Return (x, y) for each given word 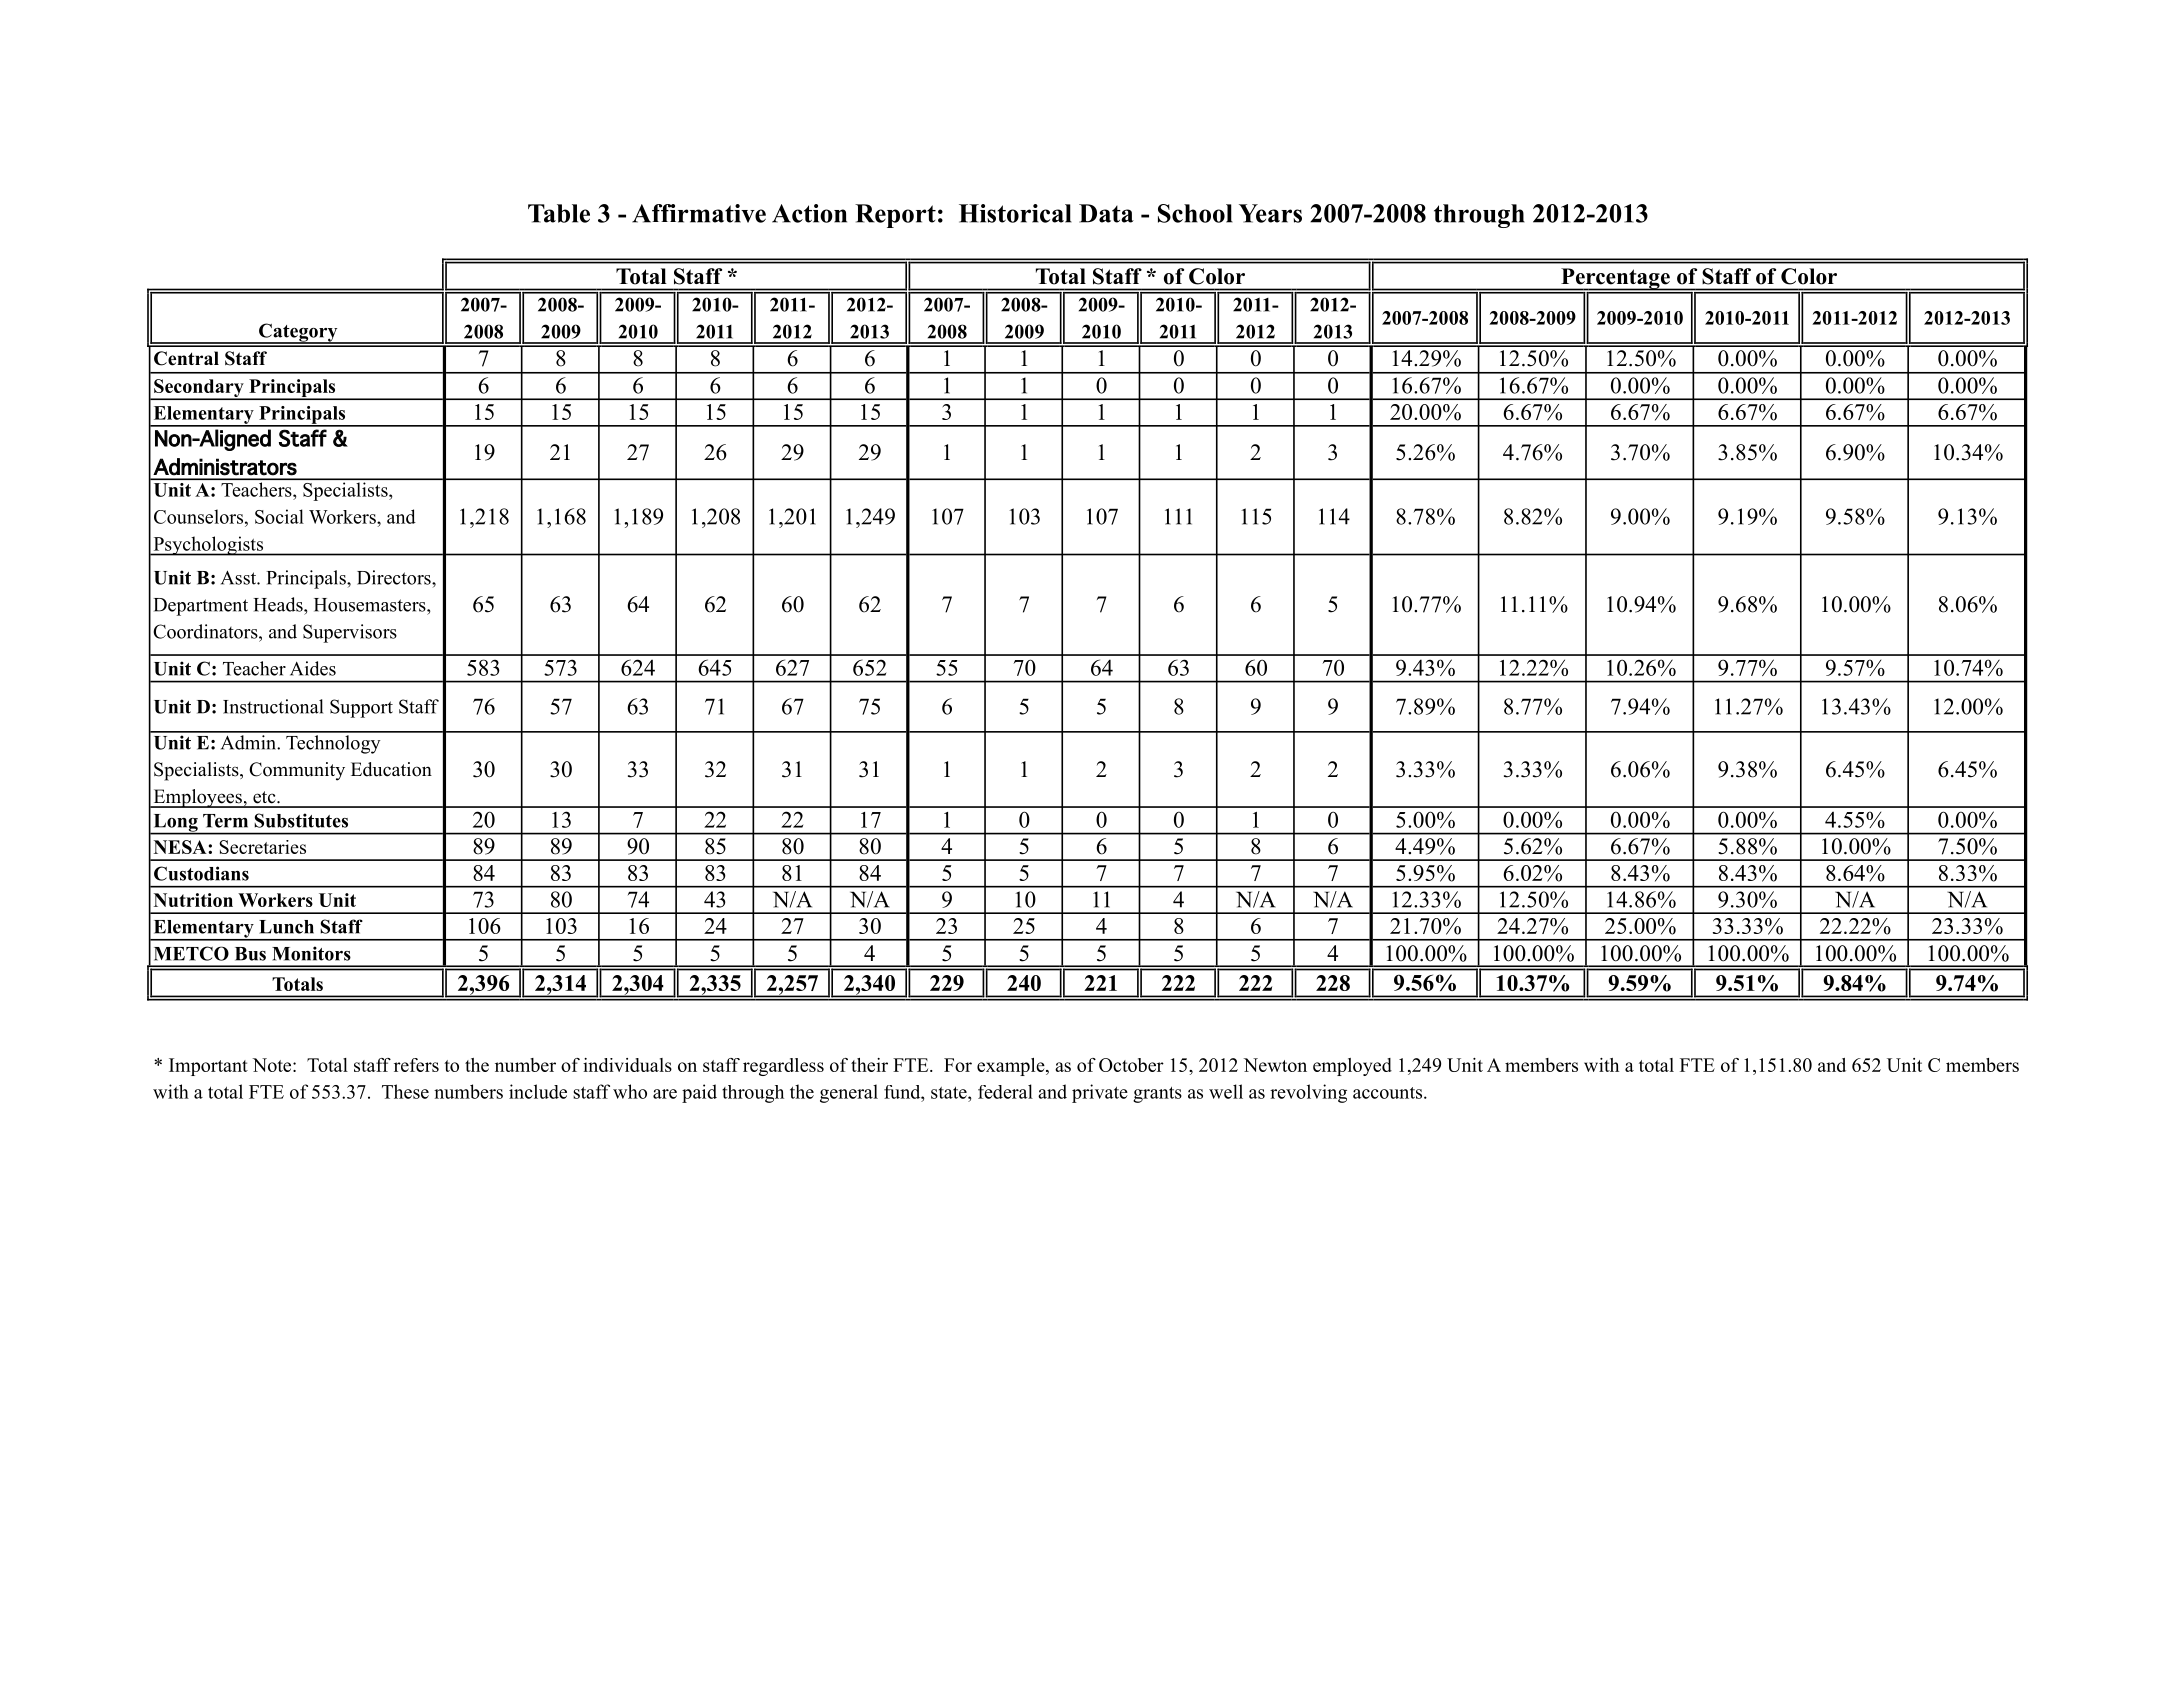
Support (361, 708)
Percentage (1615, 279)
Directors (395, 577)
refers (416, 1065)
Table (559, 213)
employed (1352, 1067)
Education (391, 769)
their (869, 1065)
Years (1270, 213)
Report (895, 216)
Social (279, 516)
